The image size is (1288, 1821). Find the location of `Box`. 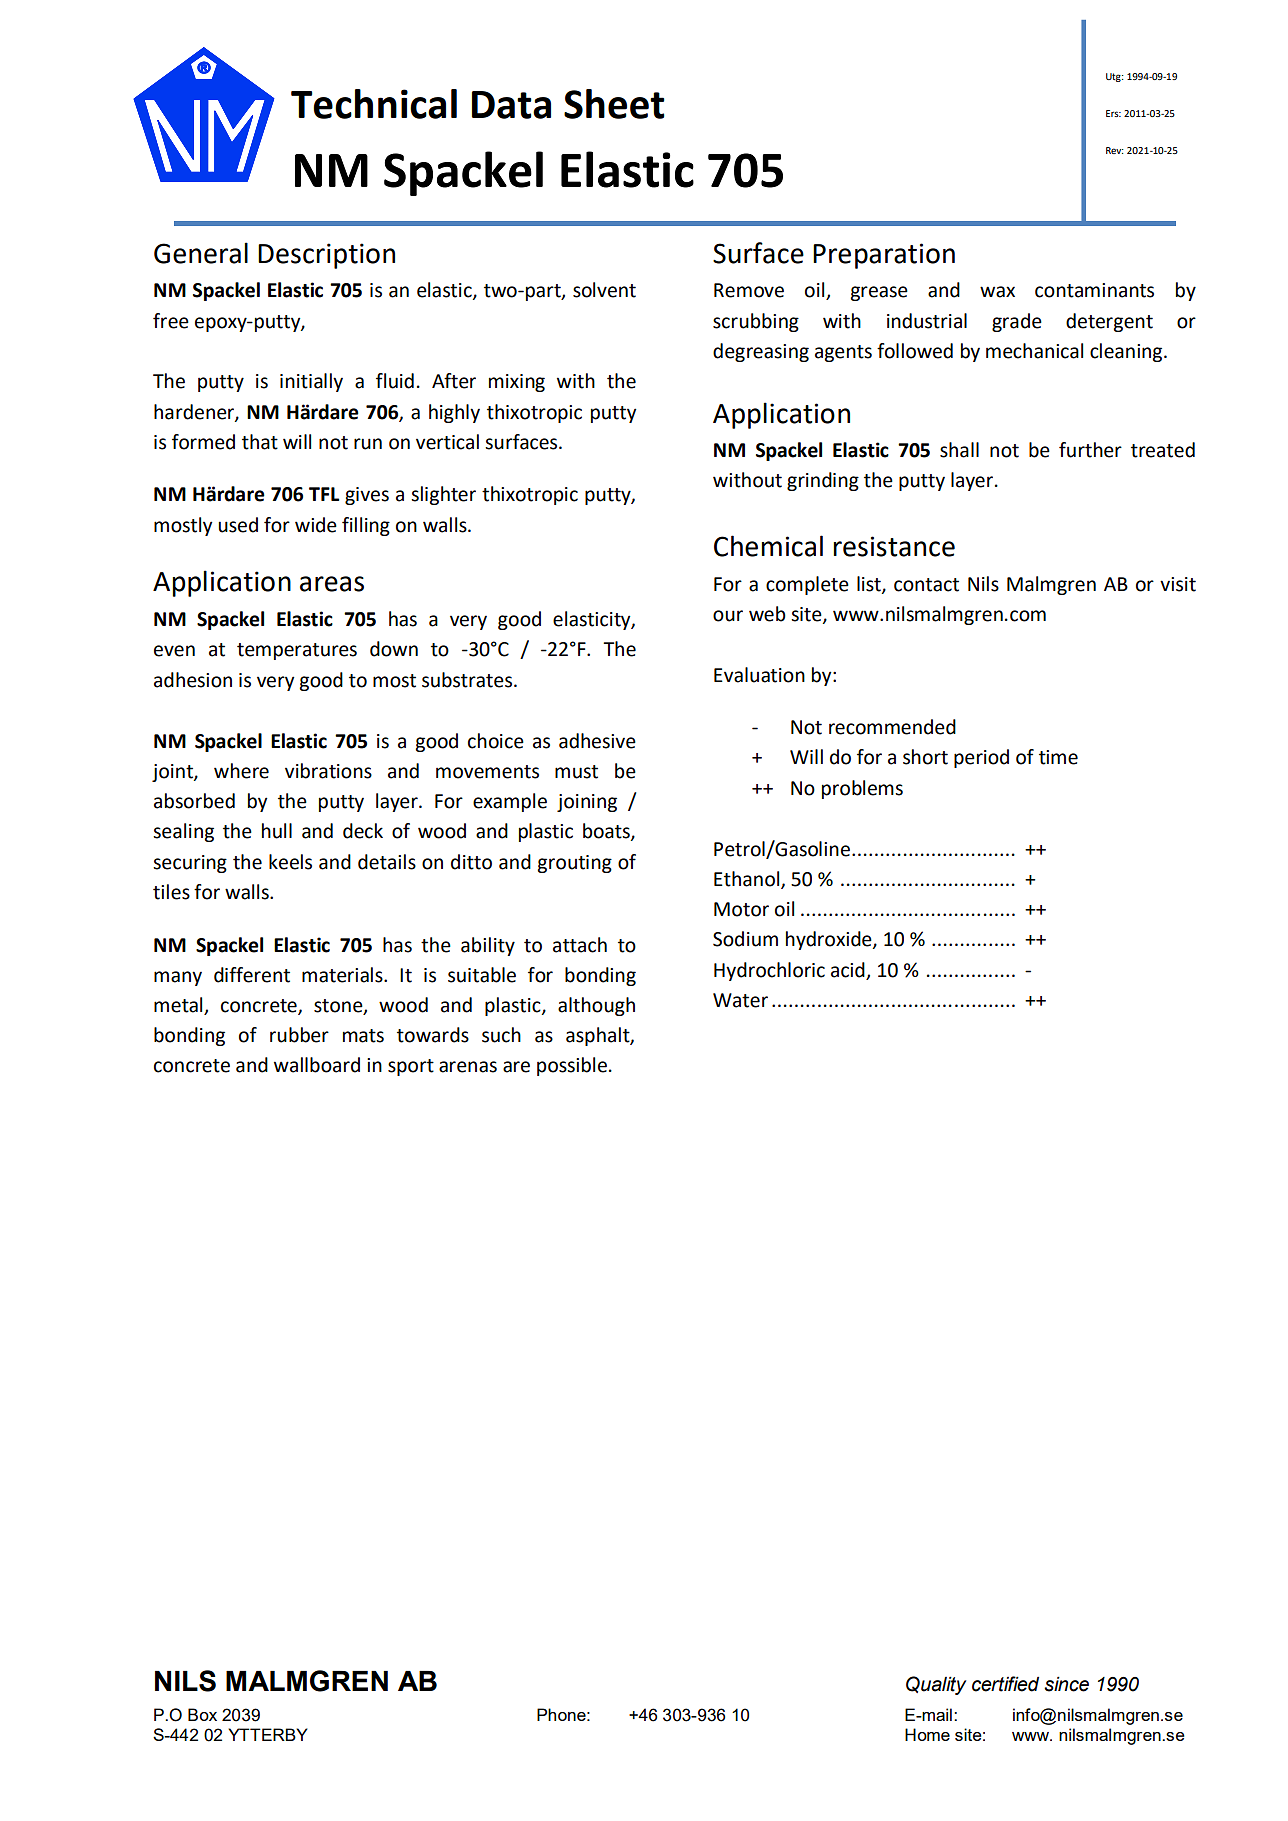

Box is located at coordinates (202, 1714).
